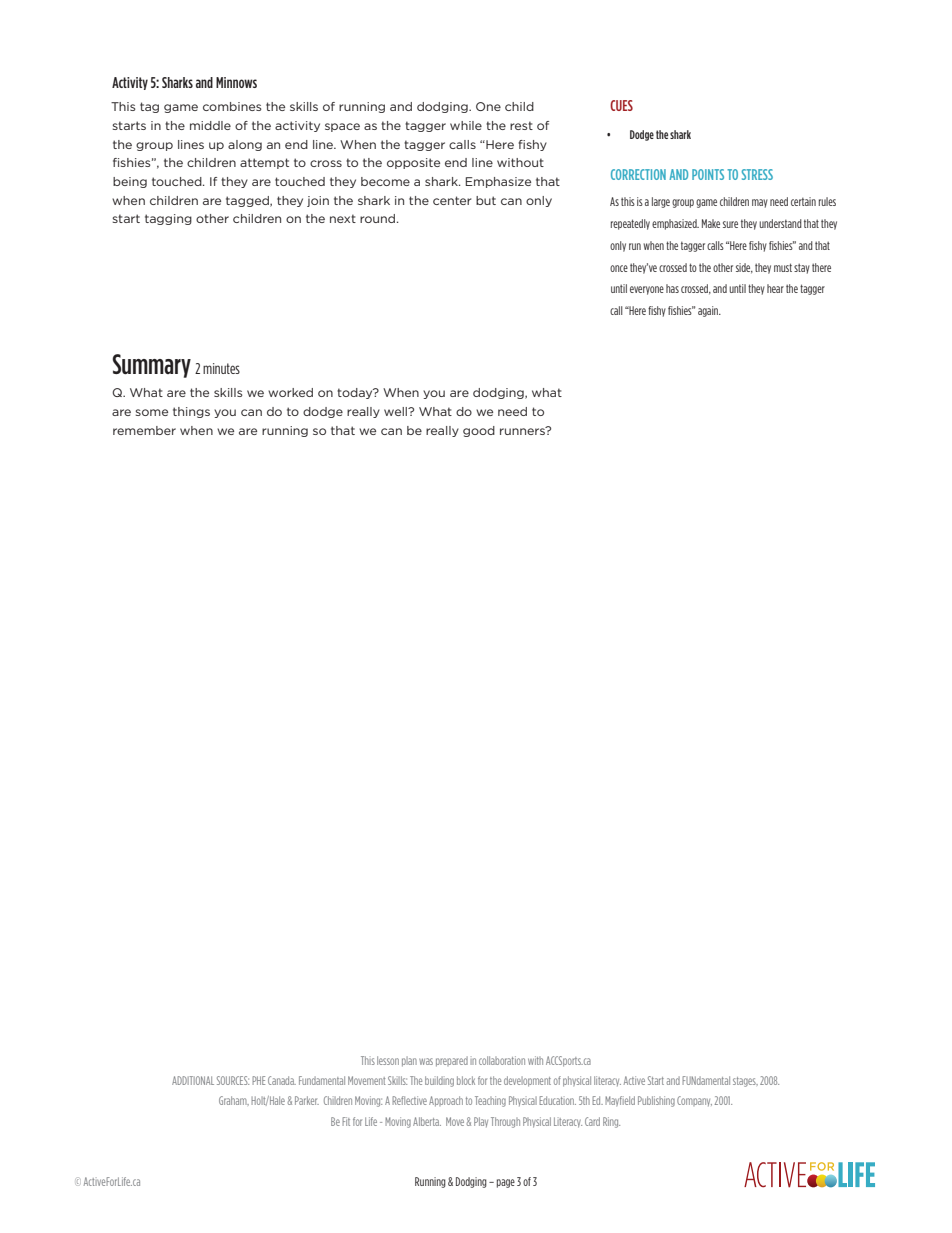 This image has width=952, height=1233. What do you see at coordinates (210, 125) in the image?
I see `middle` at bounding box center [210, 125].
